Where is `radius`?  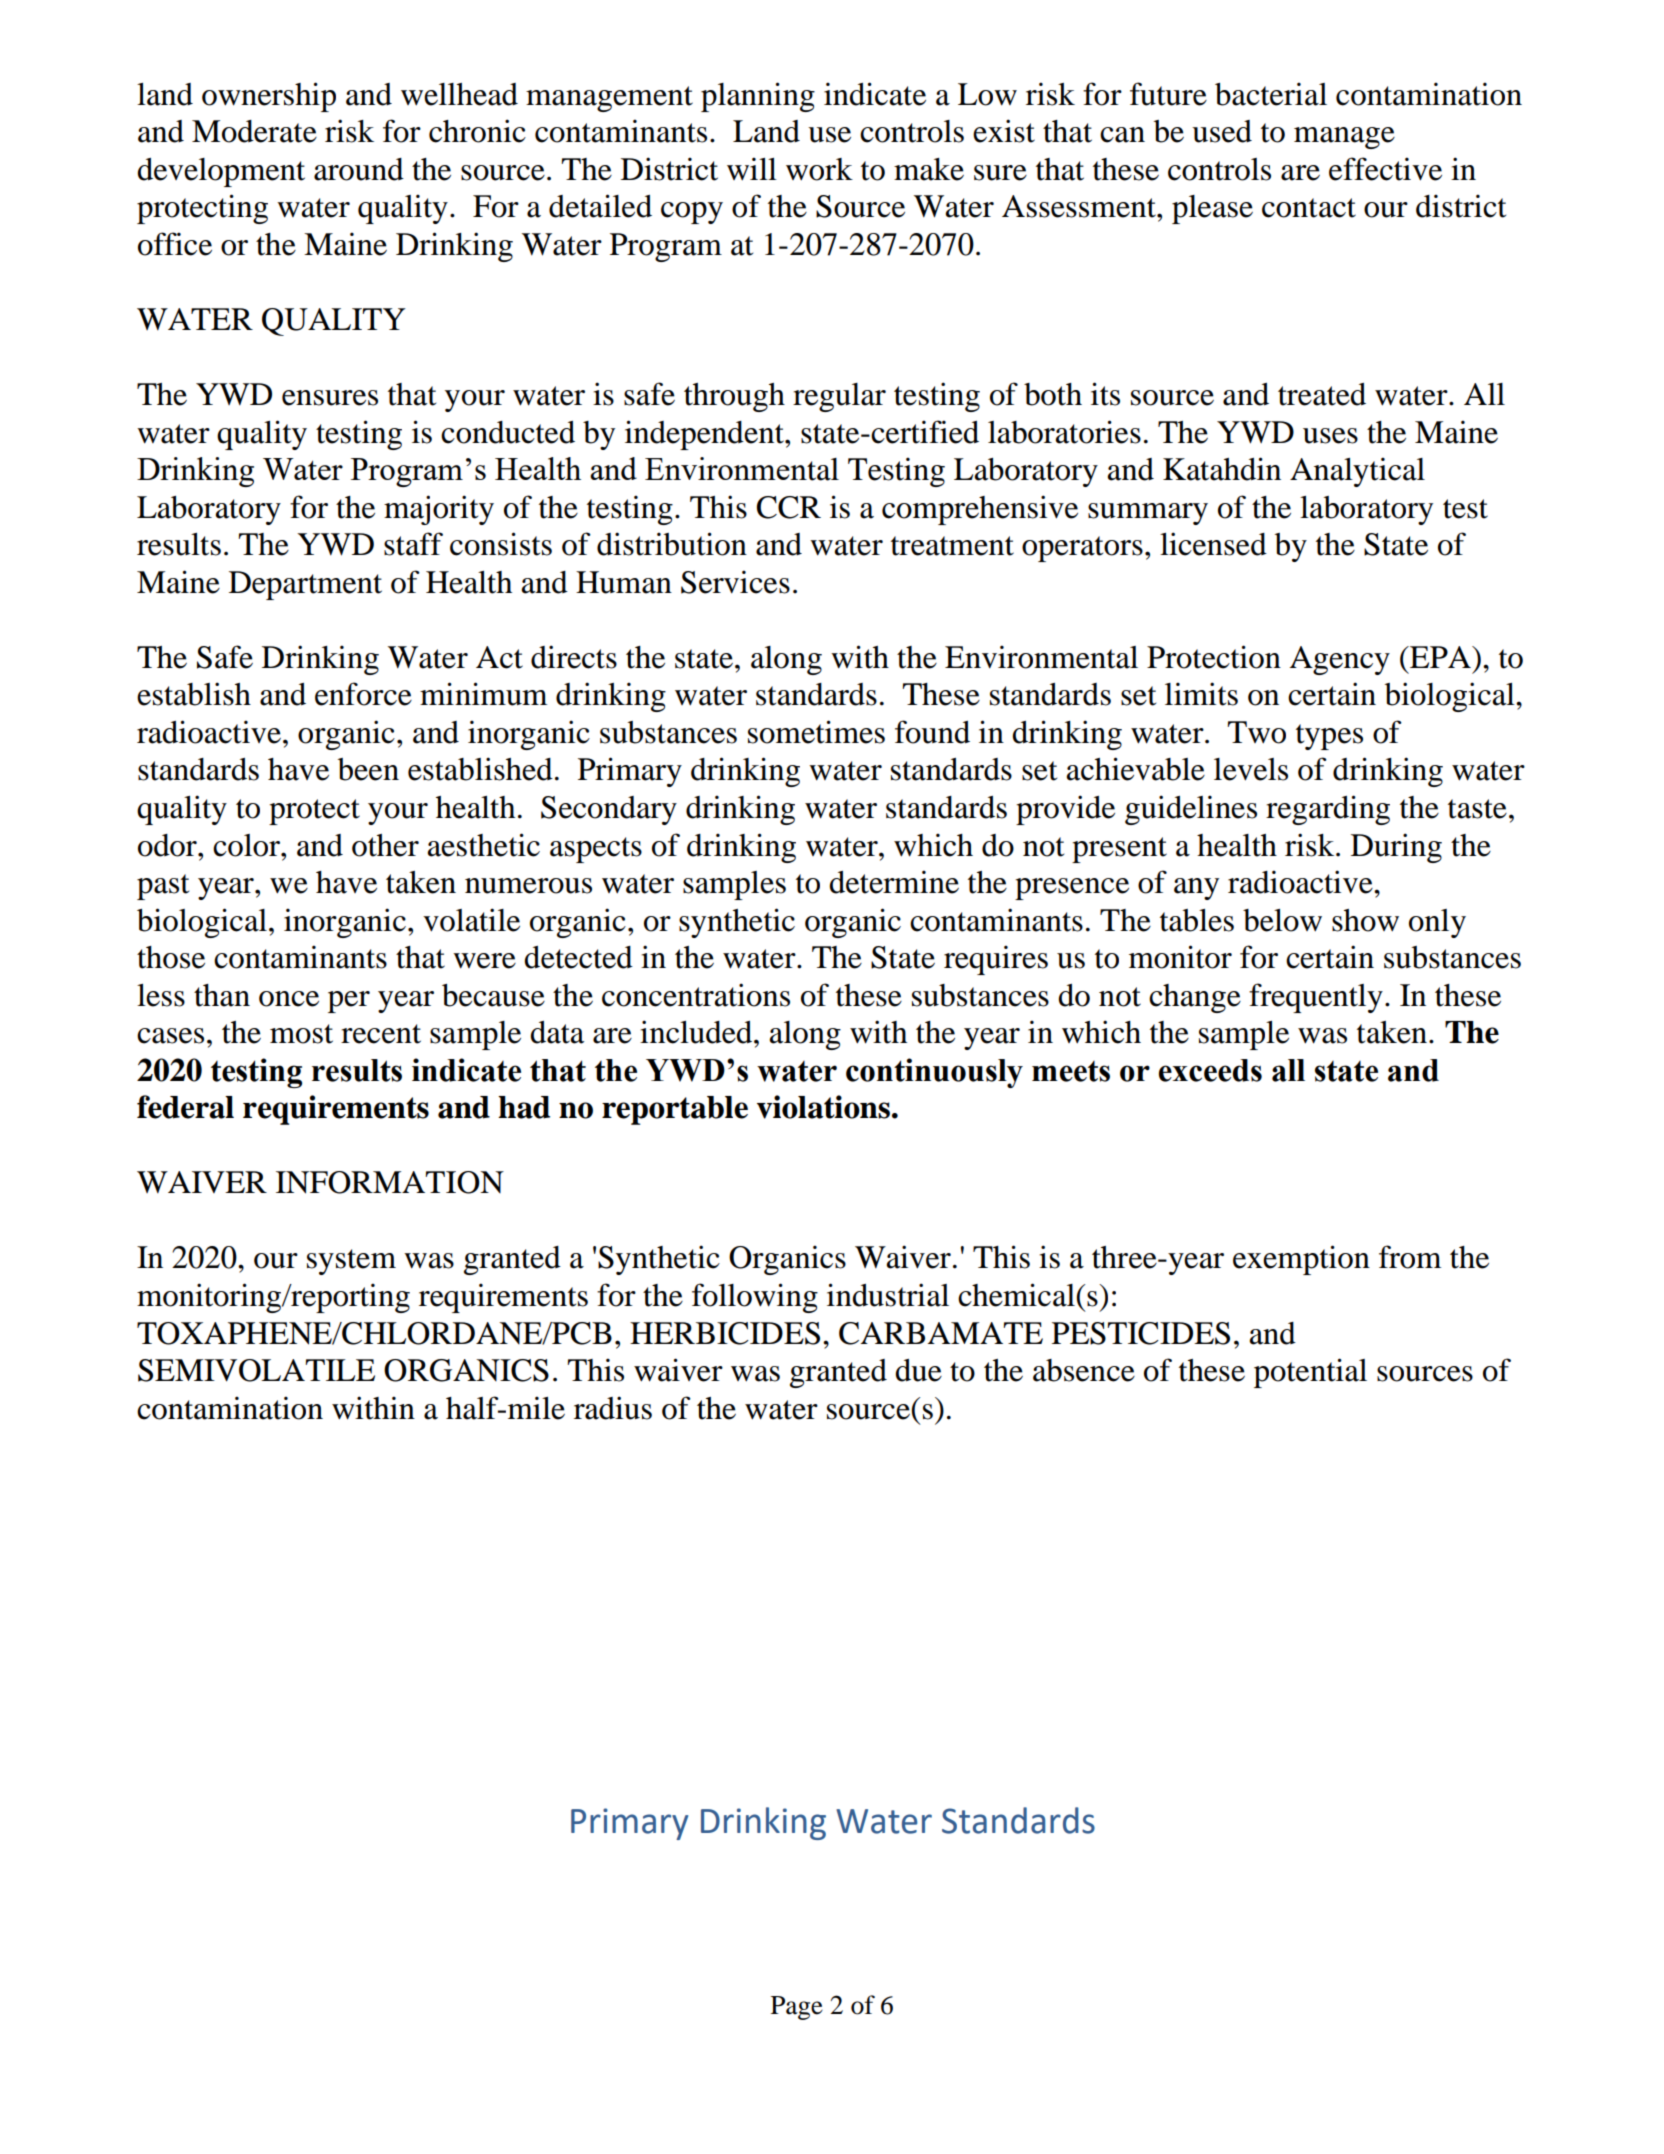
radius is located at coordinates (613, 1408).
